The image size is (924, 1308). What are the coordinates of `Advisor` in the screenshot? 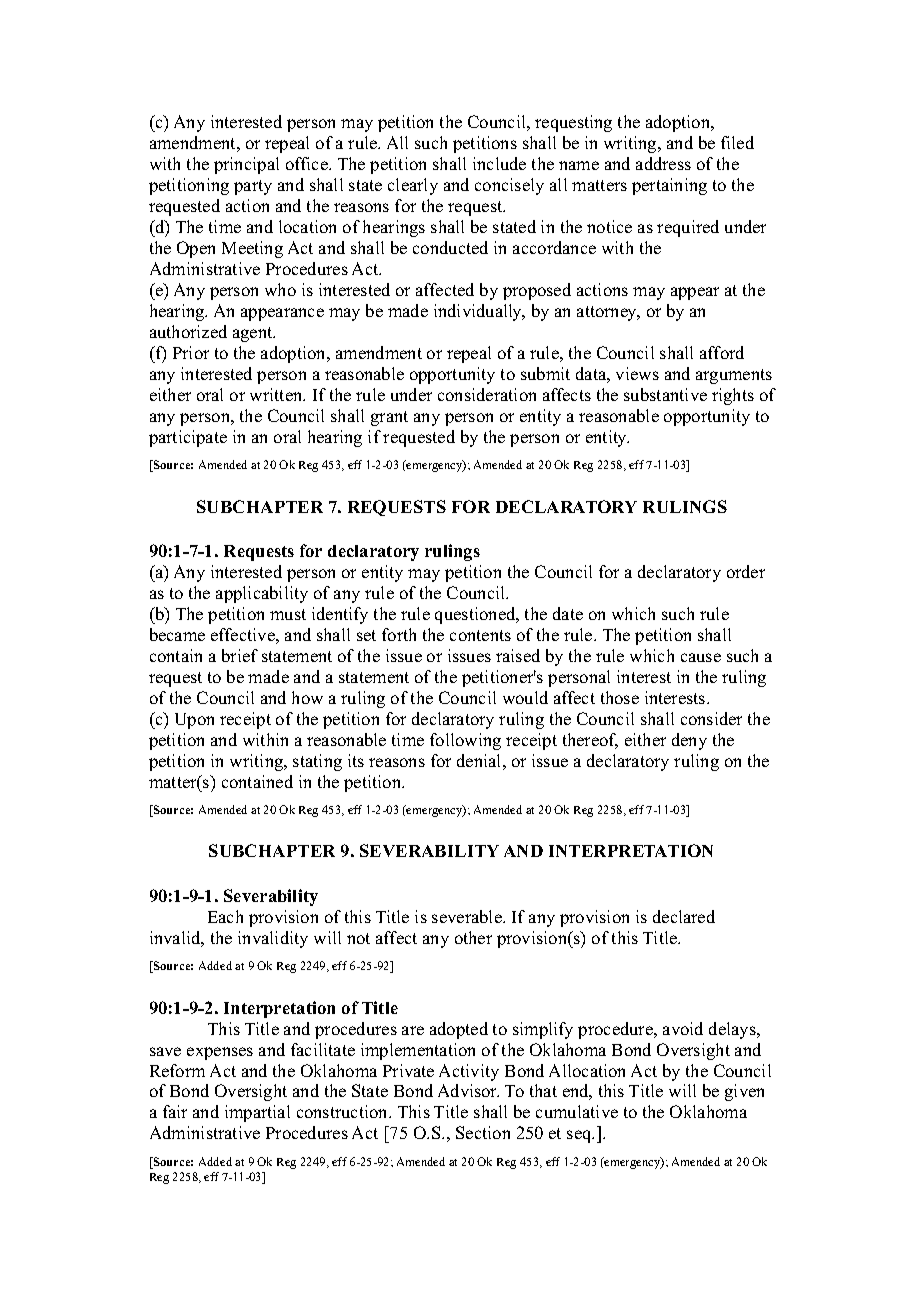 It's located at (468, 1090).
